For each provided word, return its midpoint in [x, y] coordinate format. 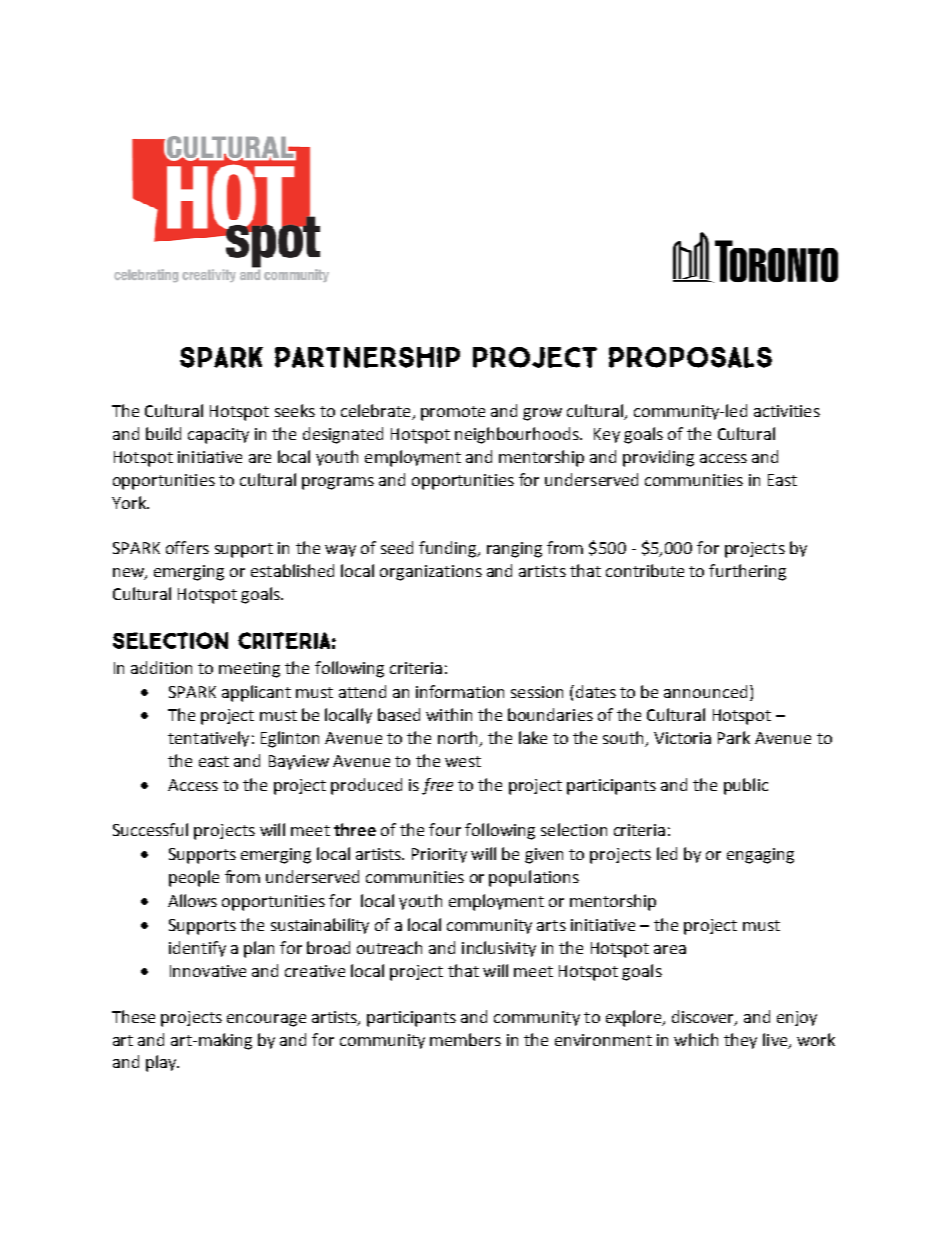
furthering [747, 572]
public [746, 786]
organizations [431, 573]
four [445, 829]
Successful [150, 829]
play [162, 1063]
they [740, 1041]
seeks [295, 410]
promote [453, 413]
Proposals [690, 357]
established [292, 570]
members [465, 1039]
